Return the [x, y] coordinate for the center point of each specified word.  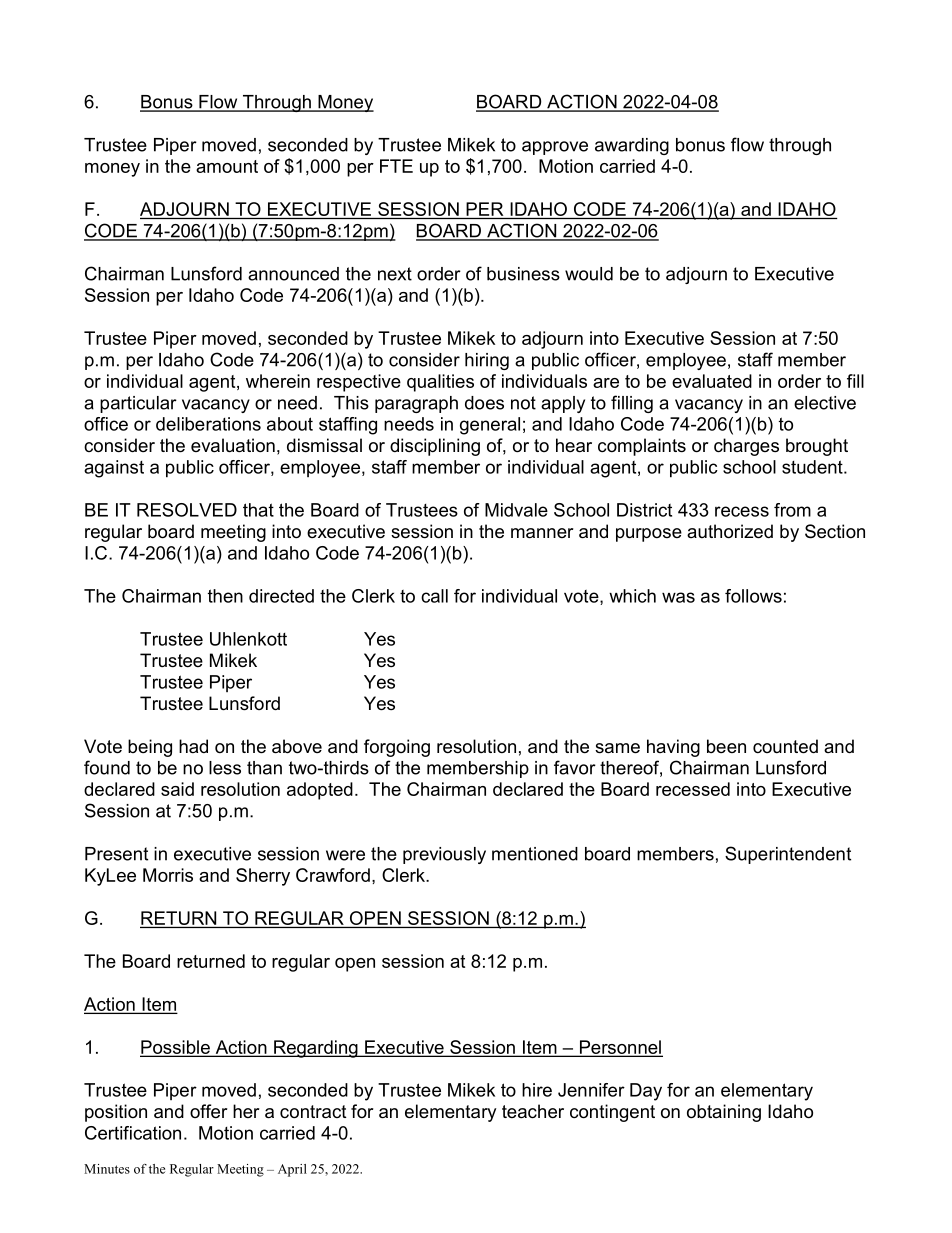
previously [444, 855]
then [225, 596]
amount [227, 166]
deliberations [208, 424]
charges [746, 447]
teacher [533, 1111]
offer [208, 1111]
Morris [168, 875]
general [490, 426]
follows [753, 596]
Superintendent [788, 855]
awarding [632, 146]
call [434, 596]
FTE [396, 166]
